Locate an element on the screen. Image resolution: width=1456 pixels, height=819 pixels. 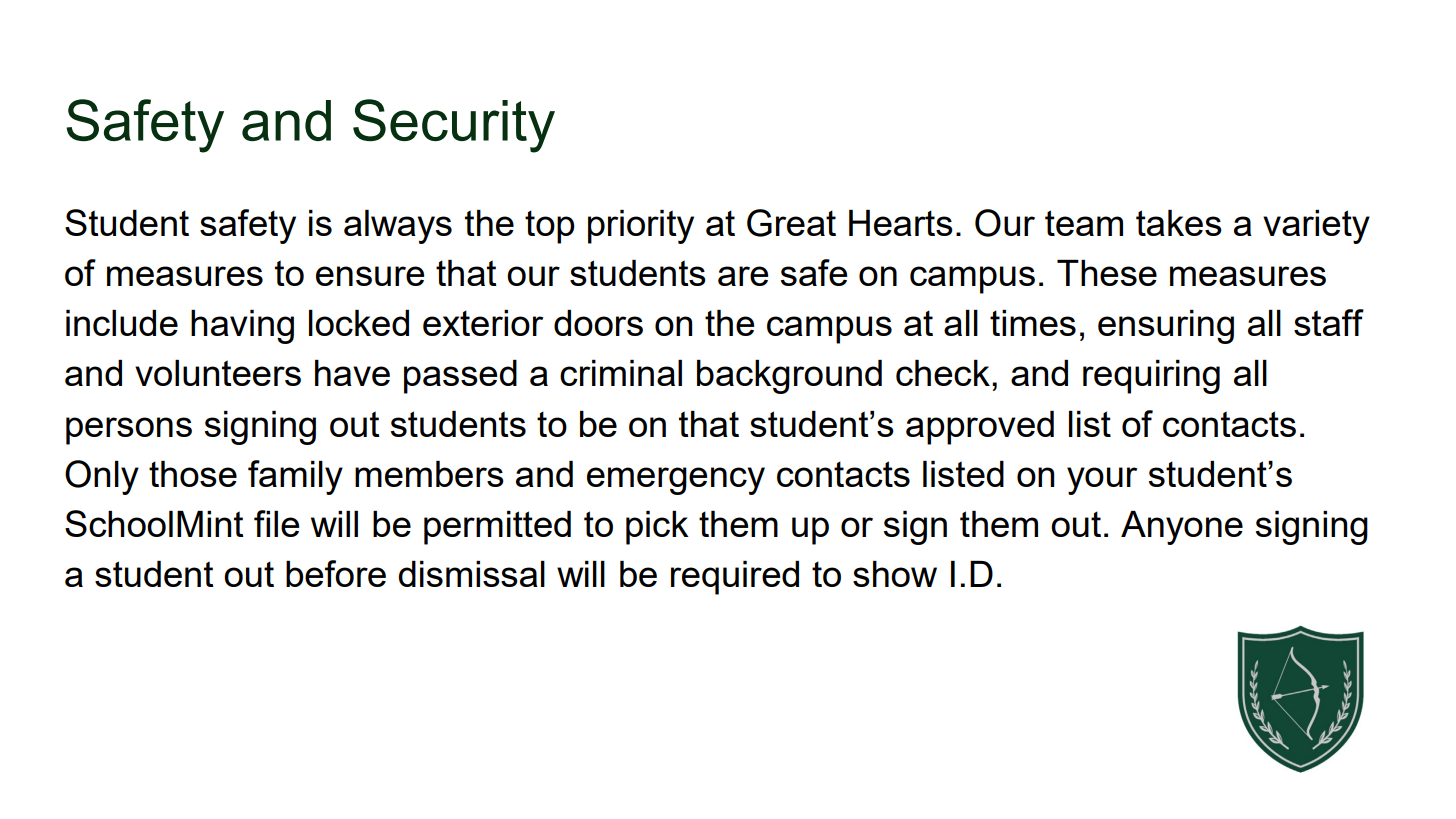
ensuring is located at coordinates (1166, 327).
